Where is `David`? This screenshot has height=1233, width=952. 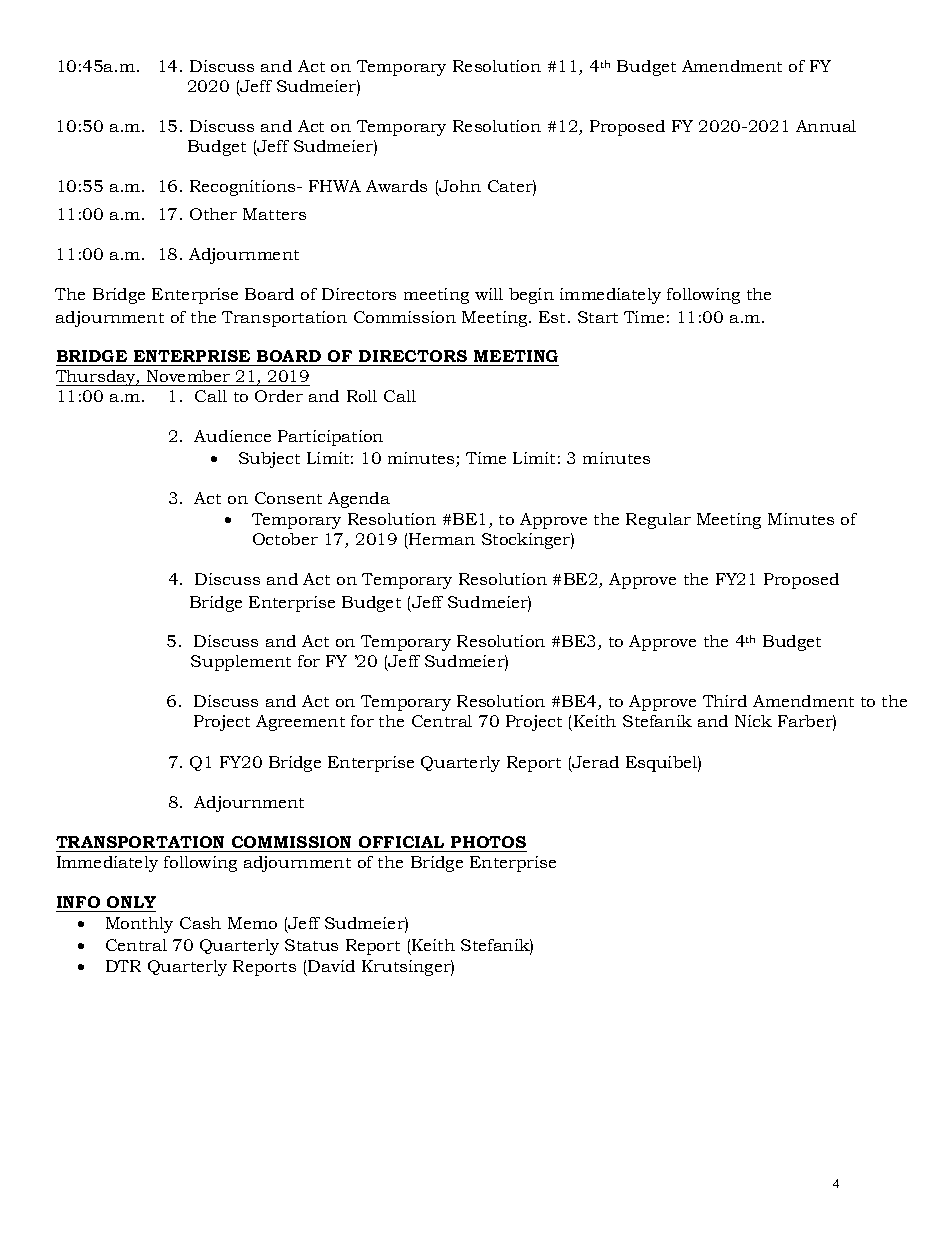 David is located at coordinates (331, 966).
